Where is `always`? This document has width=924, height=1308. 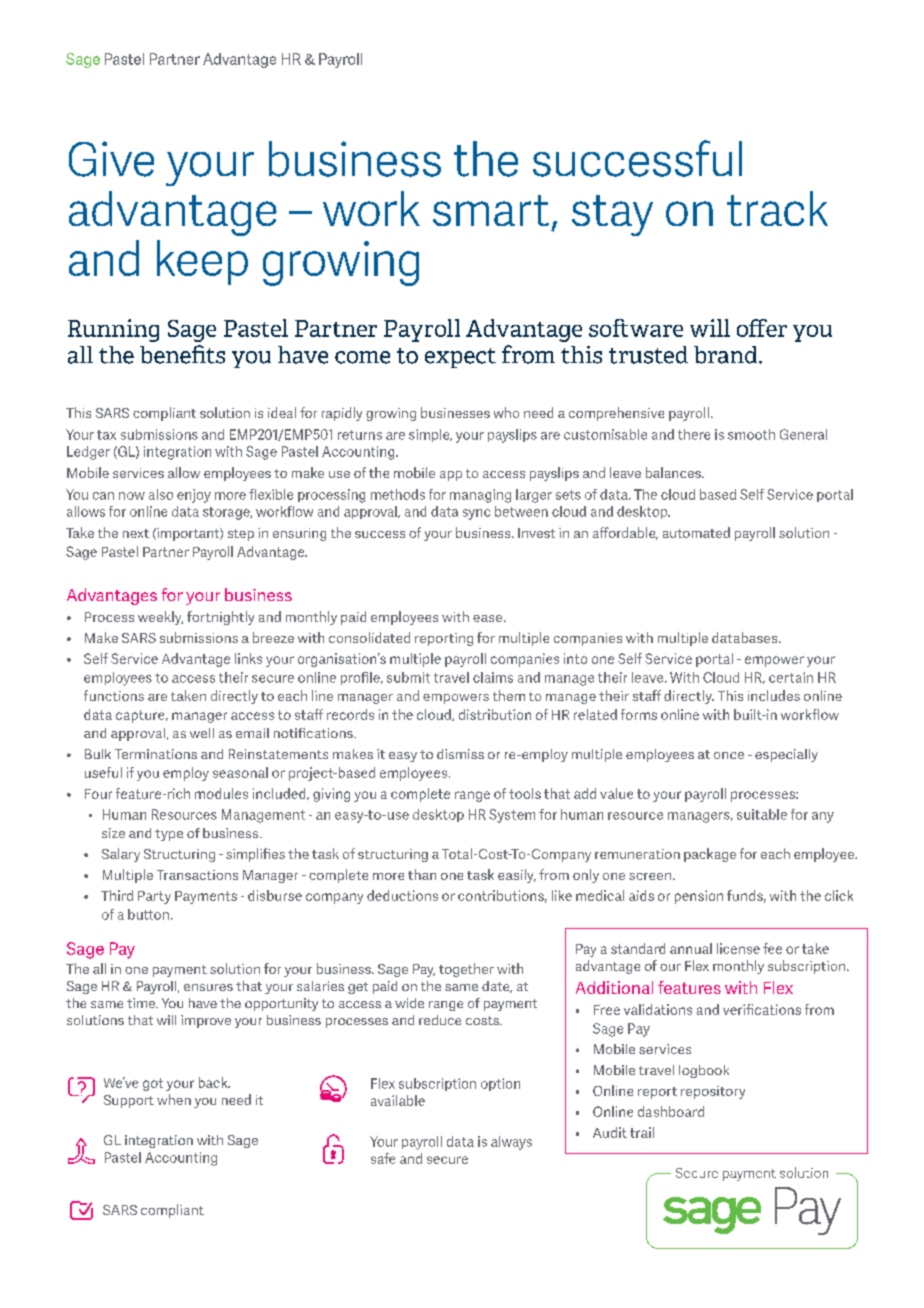 always is located at coordinates (511, 1143).
